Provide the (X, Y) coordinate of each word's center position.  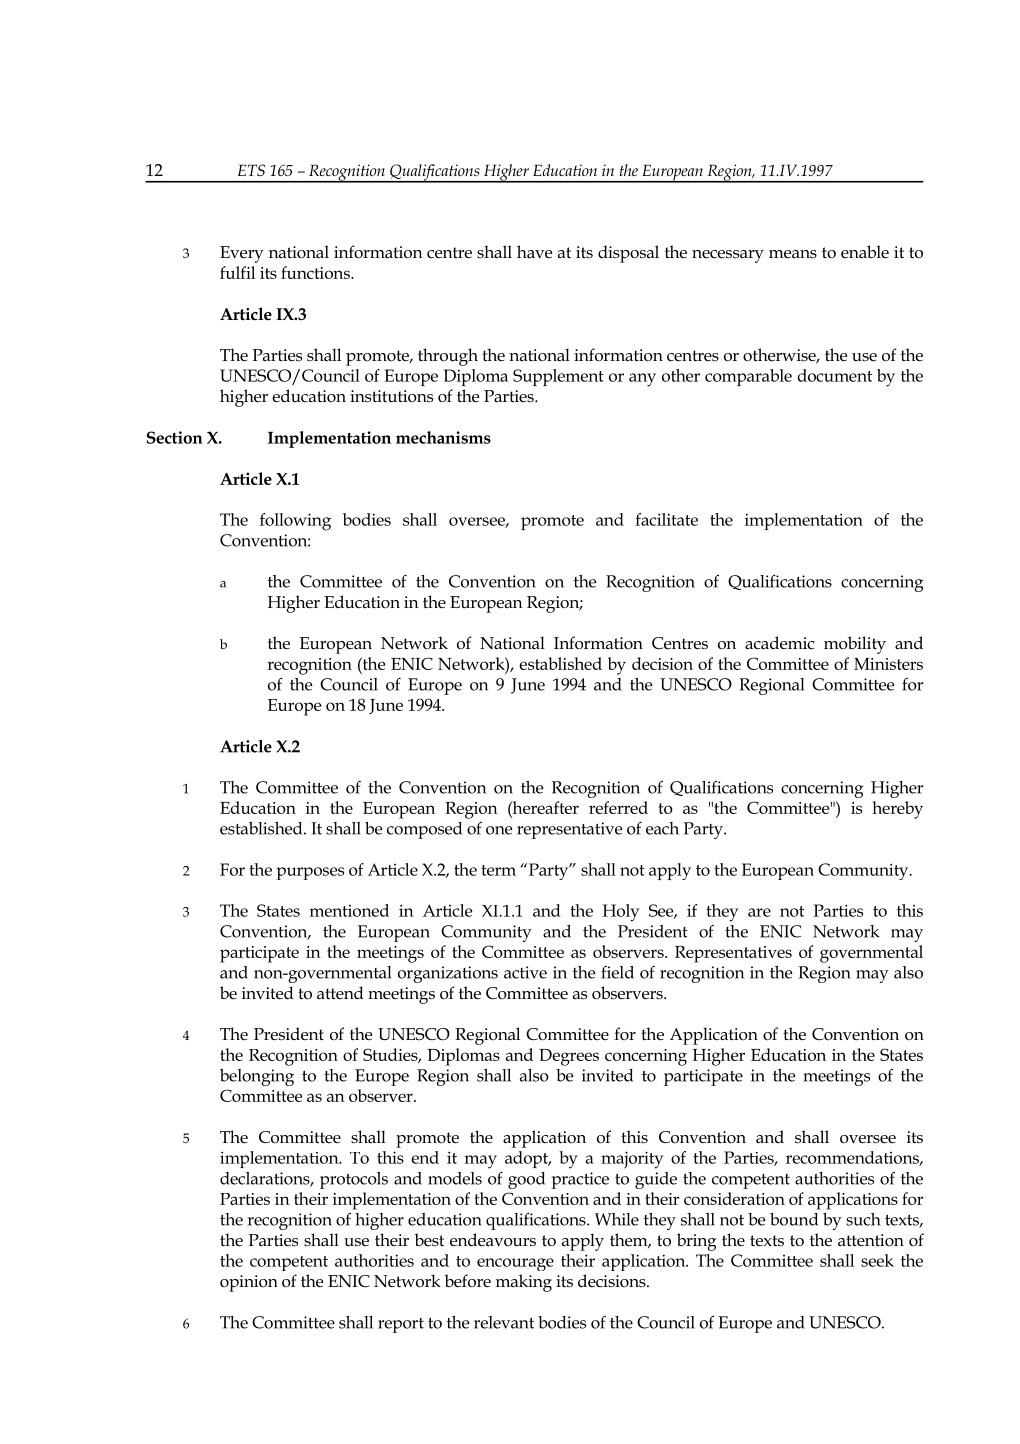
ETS (251, 170)
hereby (897, 810)
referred (618, 807)
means (793, 254)
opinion (249, 1283)
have (534, 252)
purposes (310, 873)
